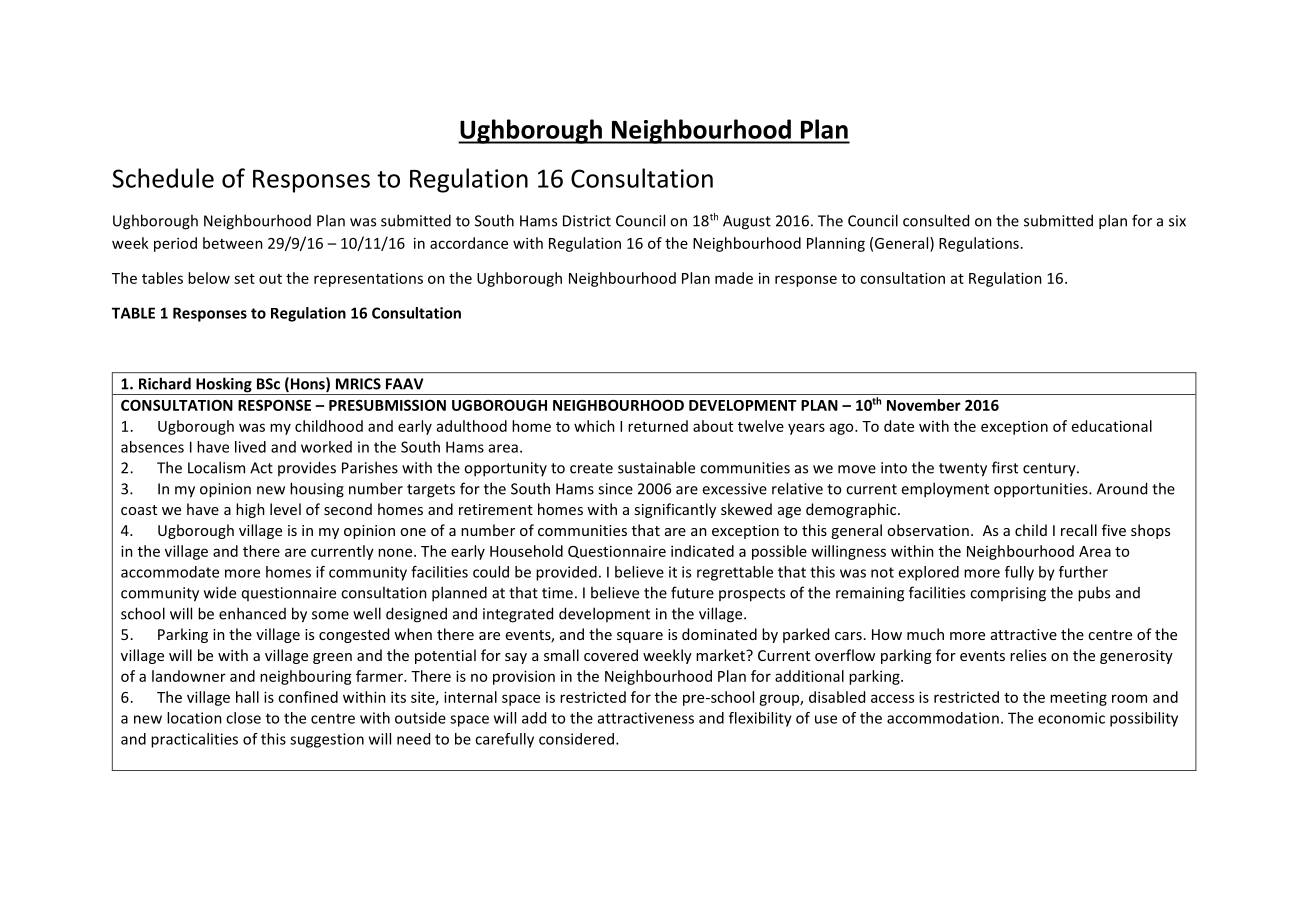 Image resolution: width=1308 pixels, height=924 pixels. I want to click on consulted, so click(936, 220).
